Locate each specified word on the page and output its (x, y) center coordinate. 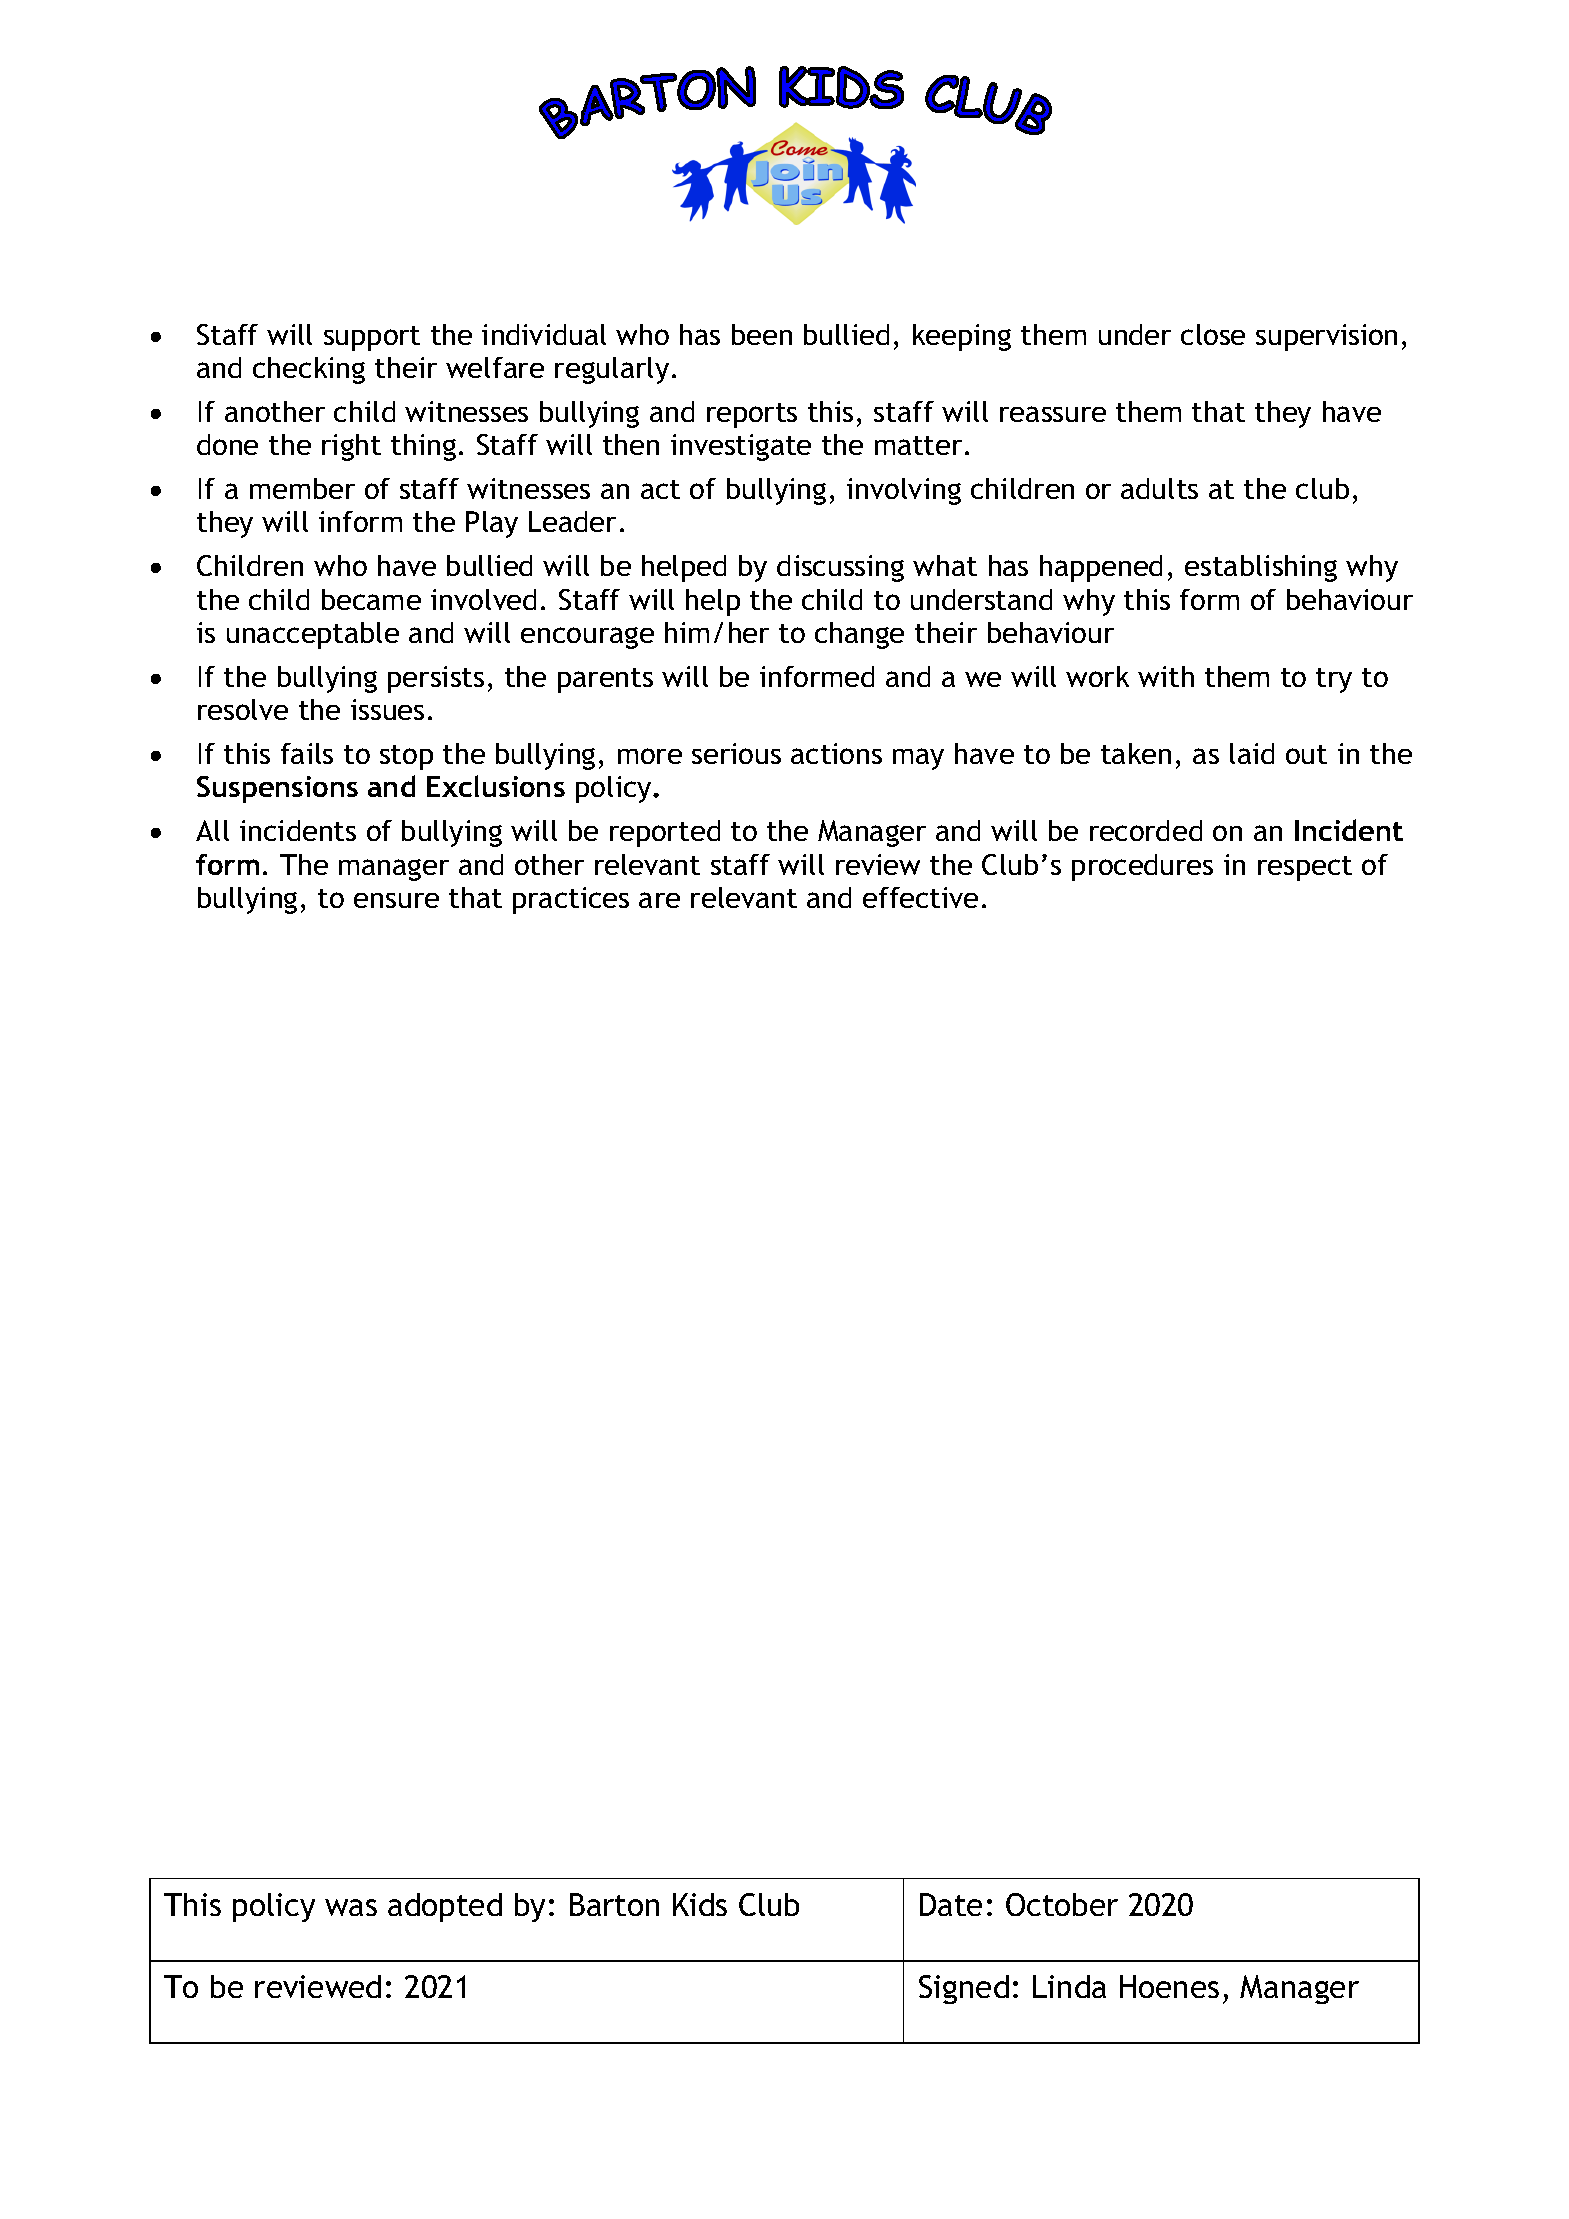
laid (1252, 753)
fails (307, 753)
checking (309, 370)
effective (920, 897)
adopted (445, 1907)
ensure (396, 900)
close (1213, 334)
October (1062, 1904)
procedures (1142, 867)
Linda (1069, 1986)
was (351, 1907)
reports (752, 415)
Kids (700, 1904)
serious (736, 753)
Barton (614, 1904)
